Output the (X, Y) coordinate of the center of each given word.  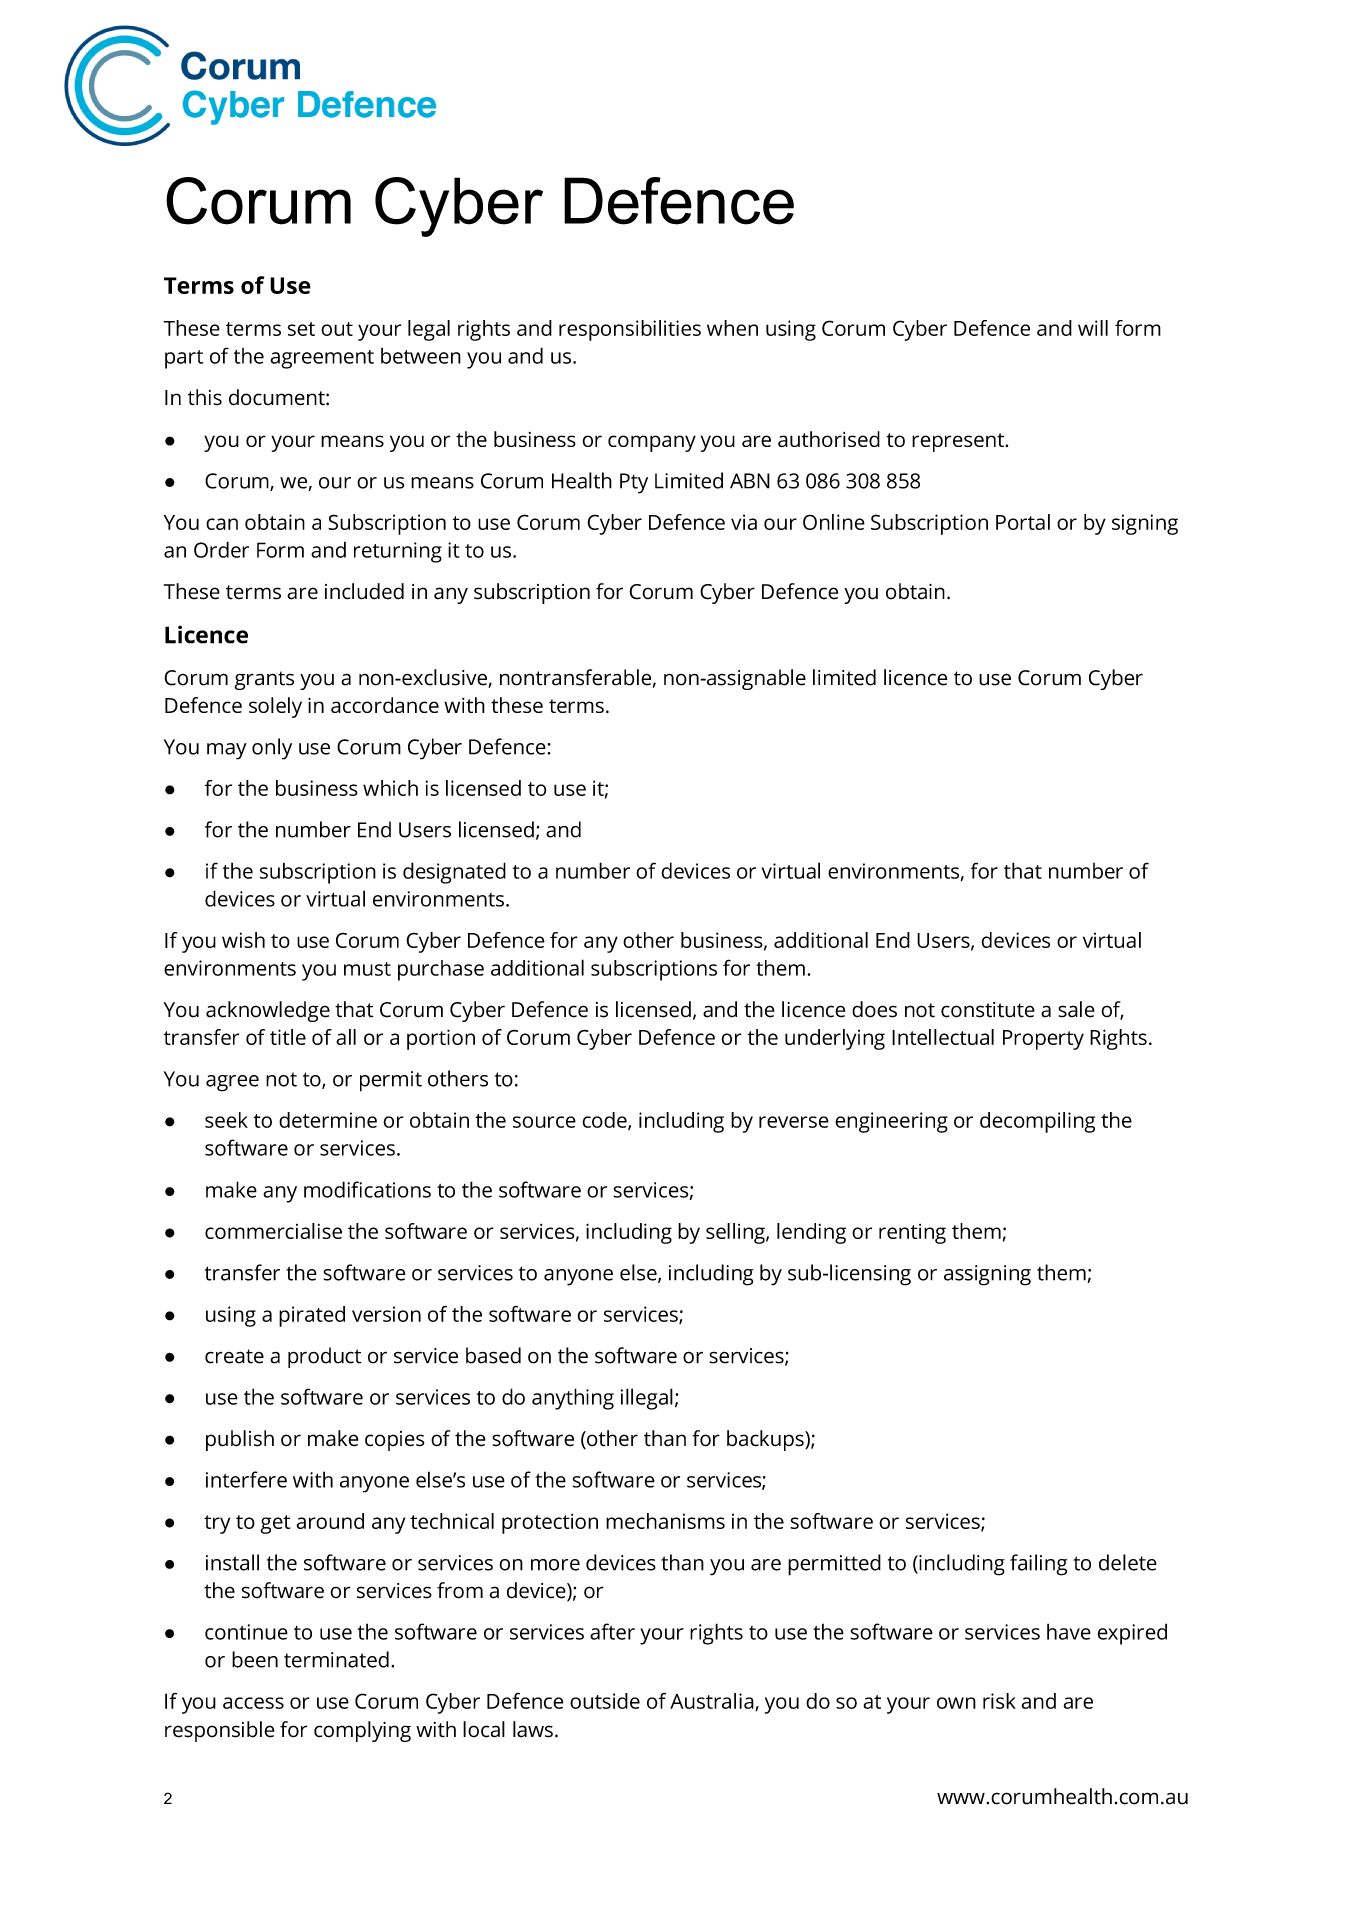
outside (605, 1701)
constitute (988, 1010)
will (1093, 328)
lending (811, 1233)
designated (454, 873)
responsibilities (630, 330)
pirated (312, 1316)
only (272, 749)
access (253, 1703)
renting (912, 1234)
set (301, 329)
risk (999, 1701)
